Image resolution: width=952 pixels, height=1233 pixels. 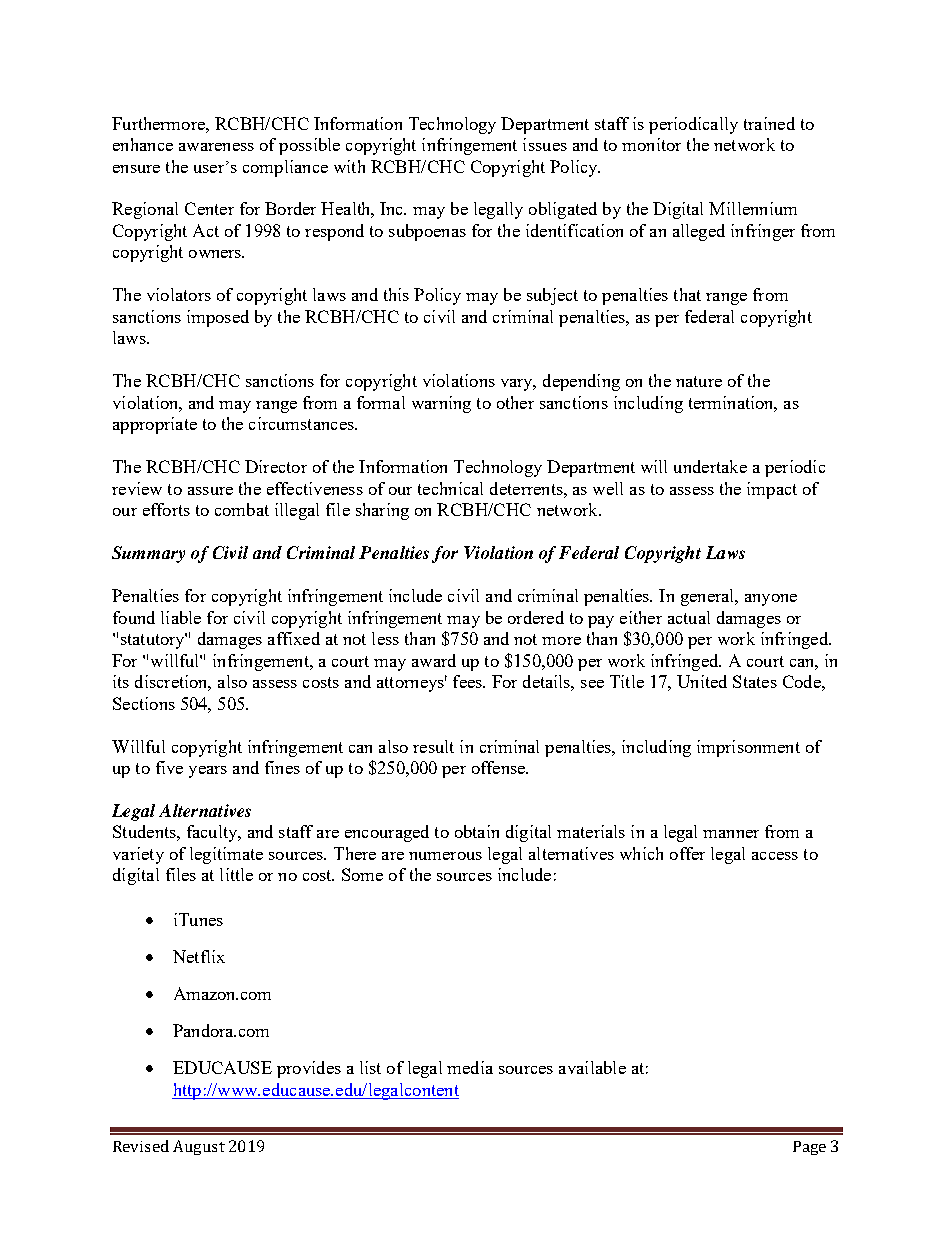 What do you see at coordinates (216, 147) in the screenshot?
I see `awareness` at bounding box center [216, 147].
